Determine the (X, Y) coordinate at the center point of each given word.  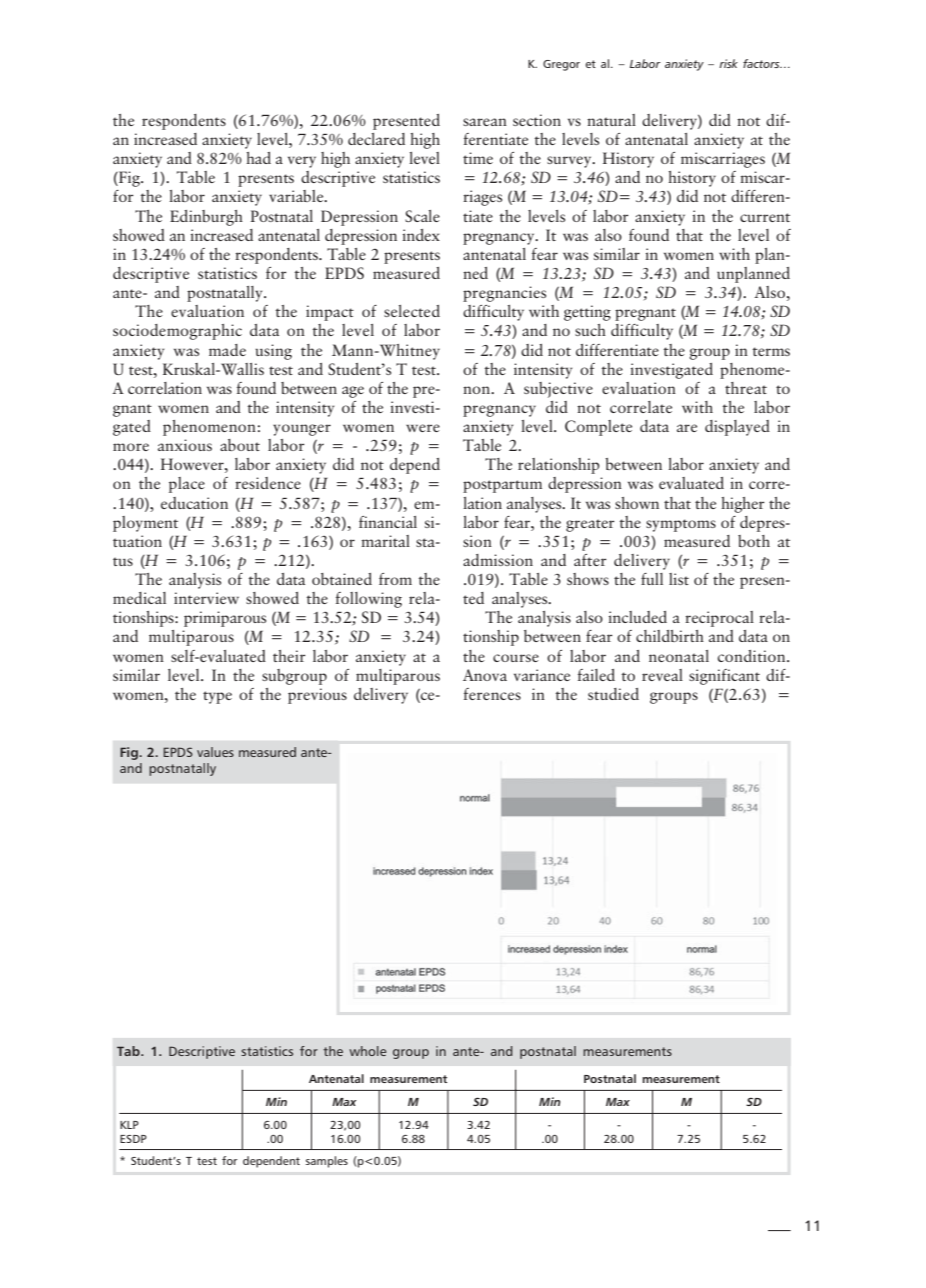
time (478, 158)
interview (206, 598)
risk (728, 63)
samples (327, 1162)
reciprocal (719, 619)
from (395, 579)
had (258, 158)
